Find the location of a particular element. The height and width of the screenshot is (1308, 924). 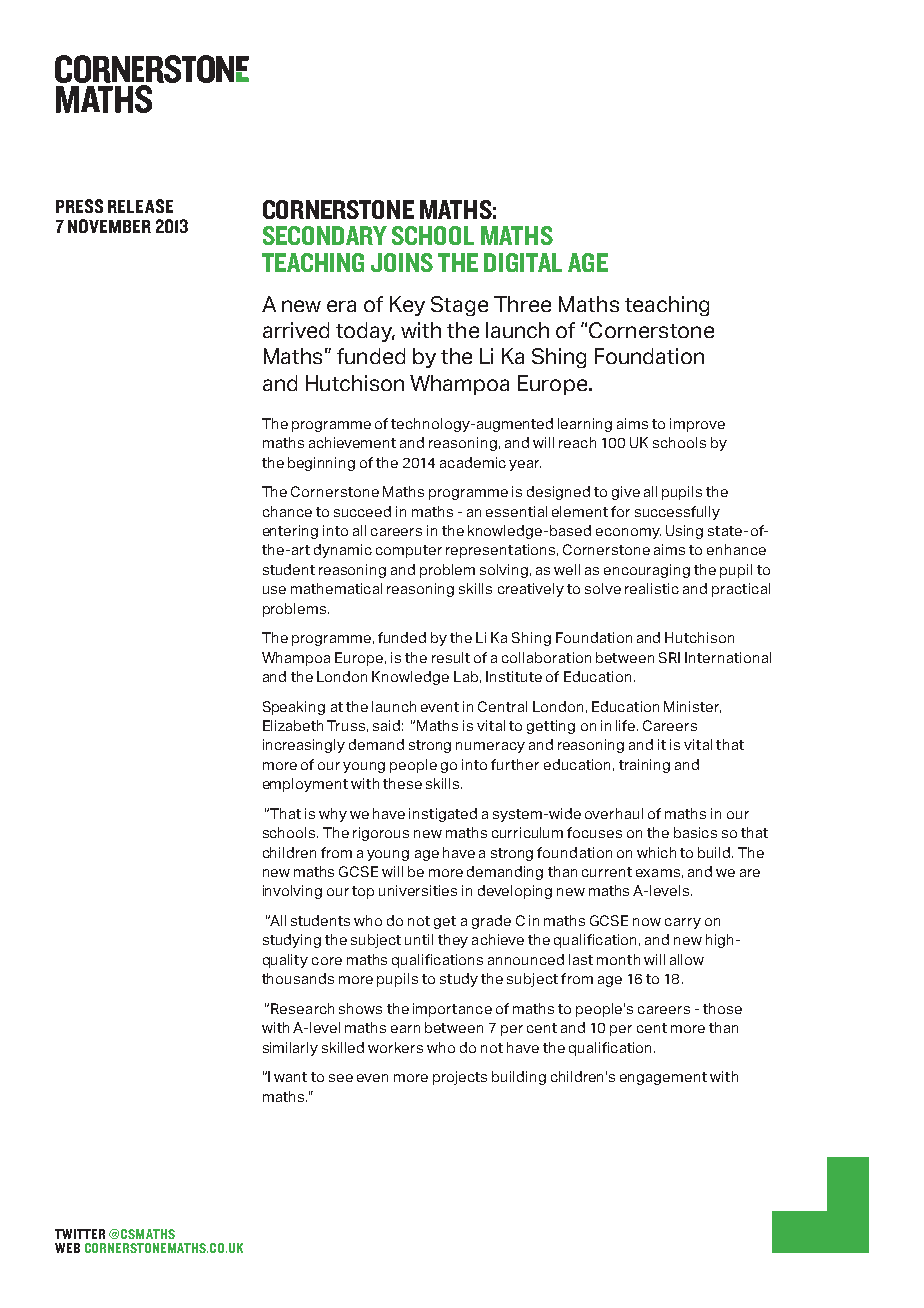

Elizabeth is located at coordinates (293, 725).
